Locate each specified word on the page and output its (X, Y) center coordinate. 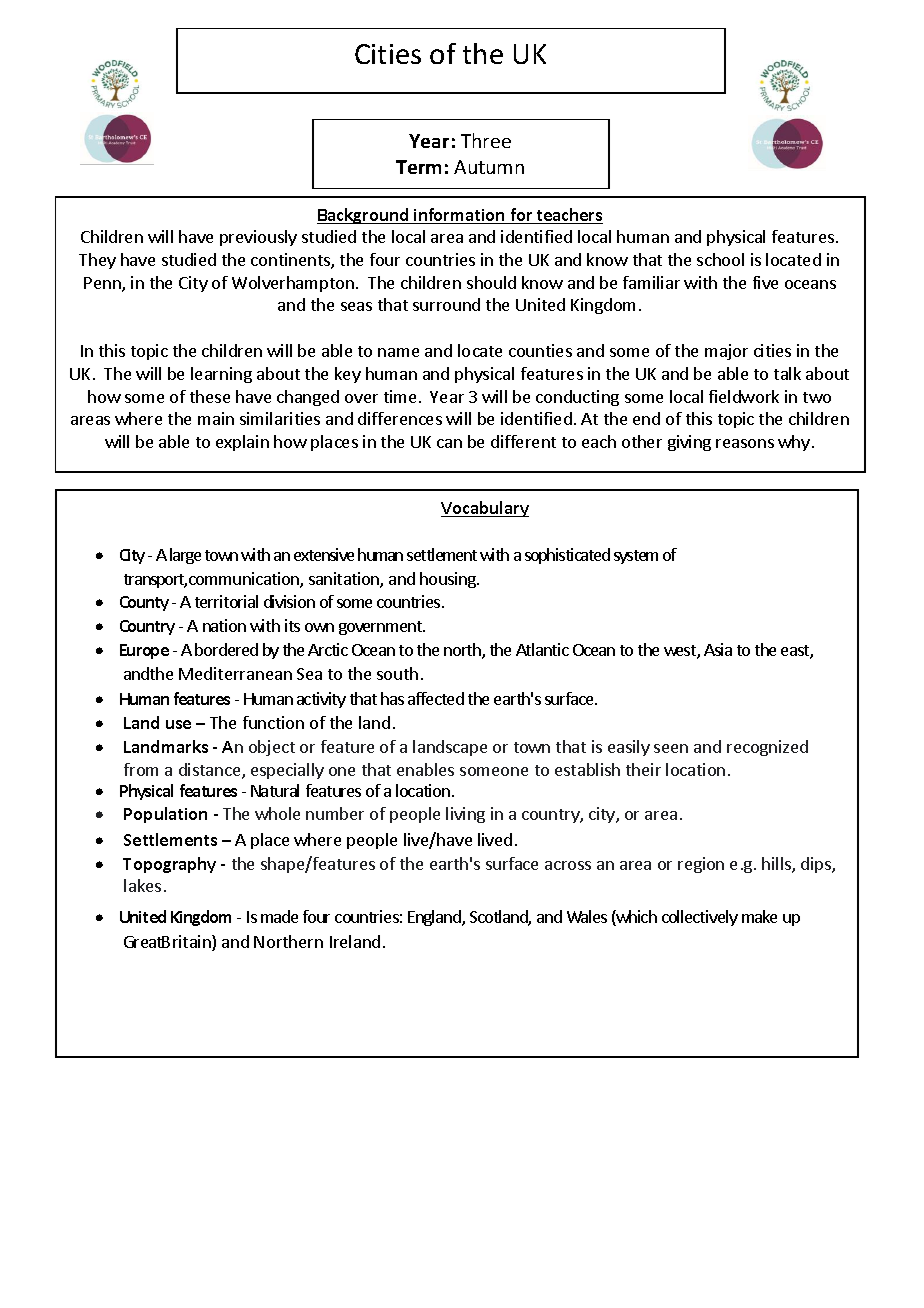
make (759, 916)
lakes (142, 885)
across (568, 865)
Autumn (489, 167)
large (185, 556)
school (720, 259)
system (636, 557)
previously (258, 238)
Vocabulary (485, 509)
